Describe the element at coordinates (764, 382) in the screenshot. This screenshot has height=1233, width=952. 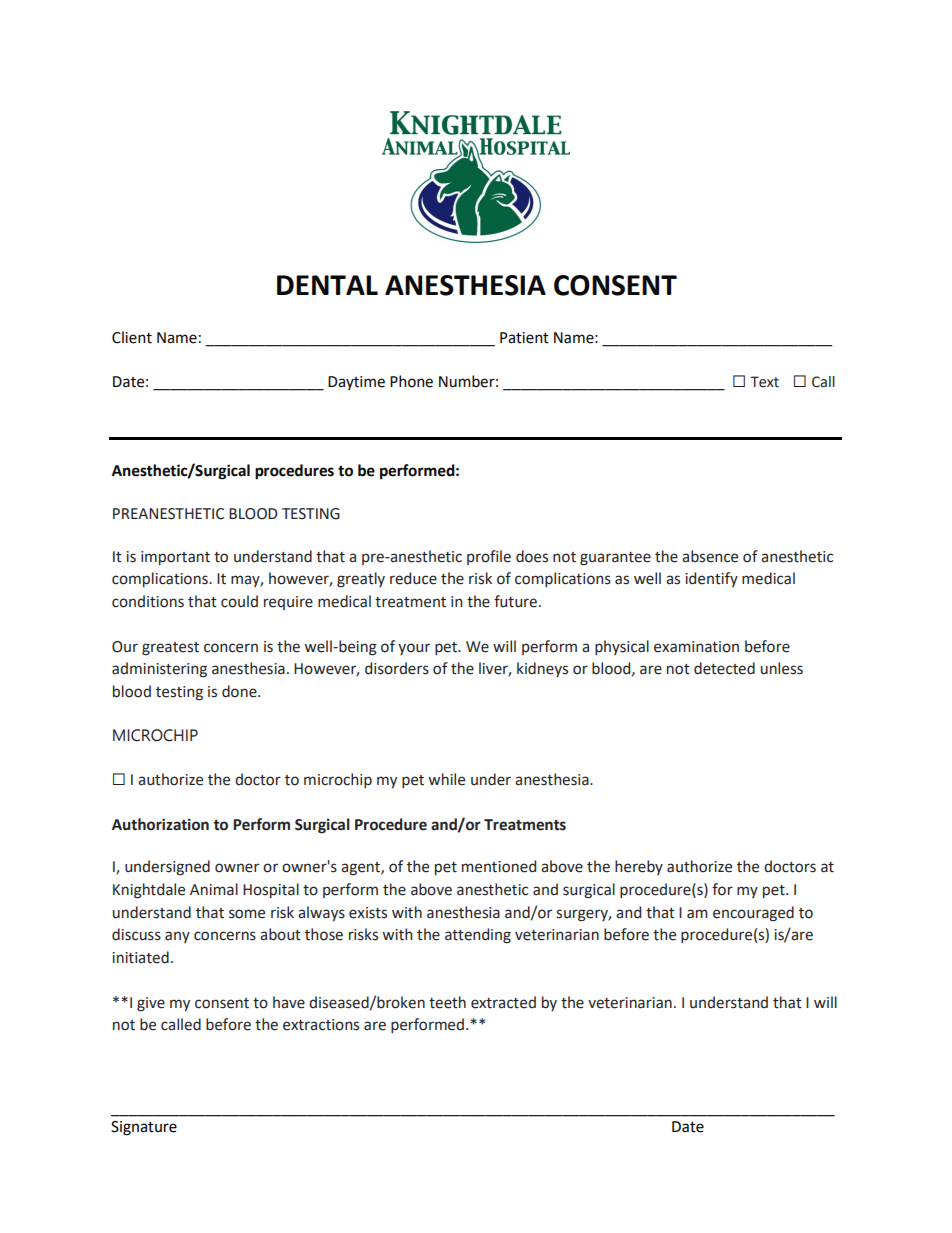
I see `Text` at that location.
